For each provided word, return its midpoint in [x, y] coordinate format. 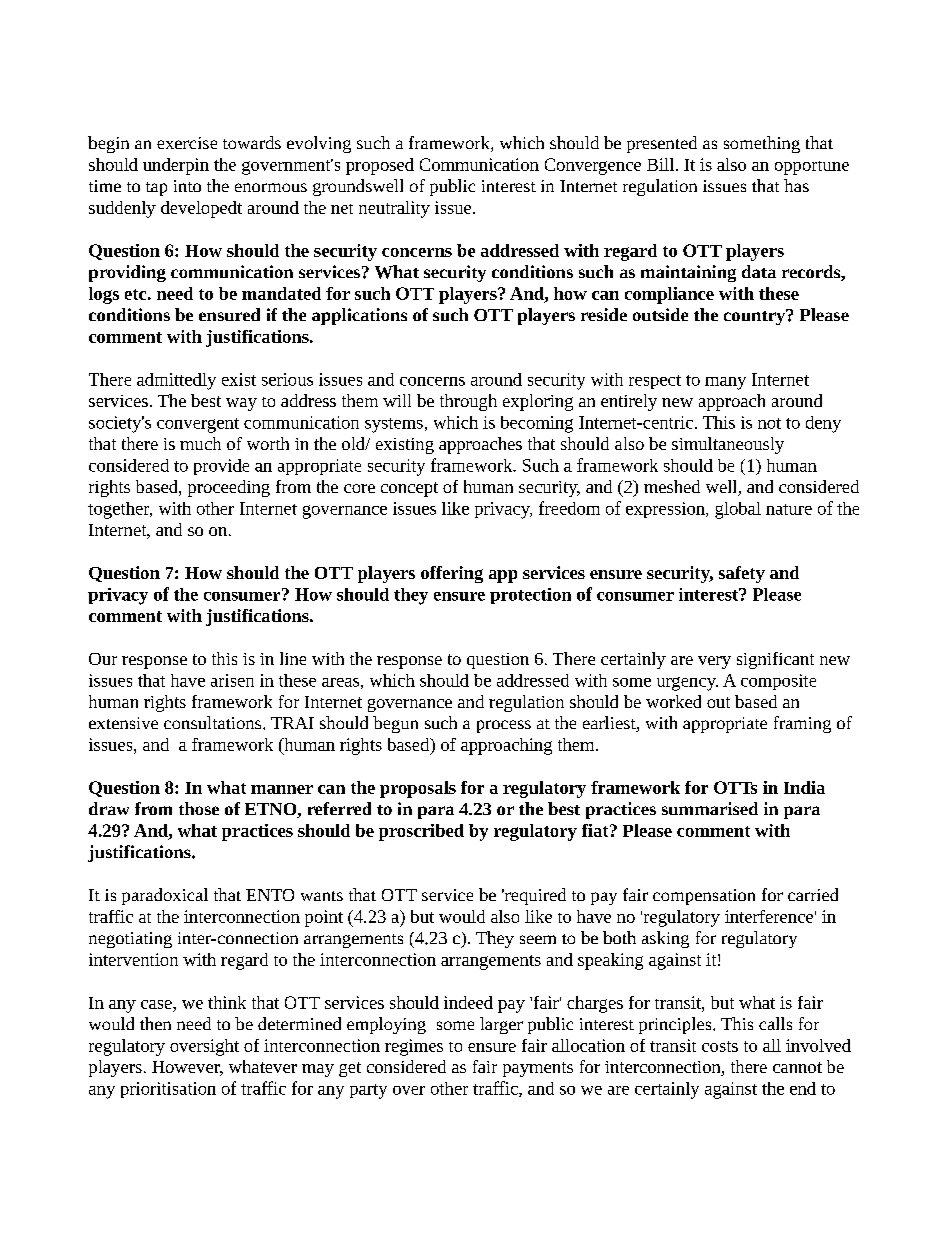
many [725, 383]
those [199, 808]
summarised [710, 808]
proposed [380, 166]
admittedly [176, 381]
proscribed [421, 832]
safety [742, 574]
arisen [232, 680]
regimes [414, 1047]
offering [452, 574]
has [796, 185]
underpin [176, 166]
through [468, 402]
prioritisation [168, 1090]
